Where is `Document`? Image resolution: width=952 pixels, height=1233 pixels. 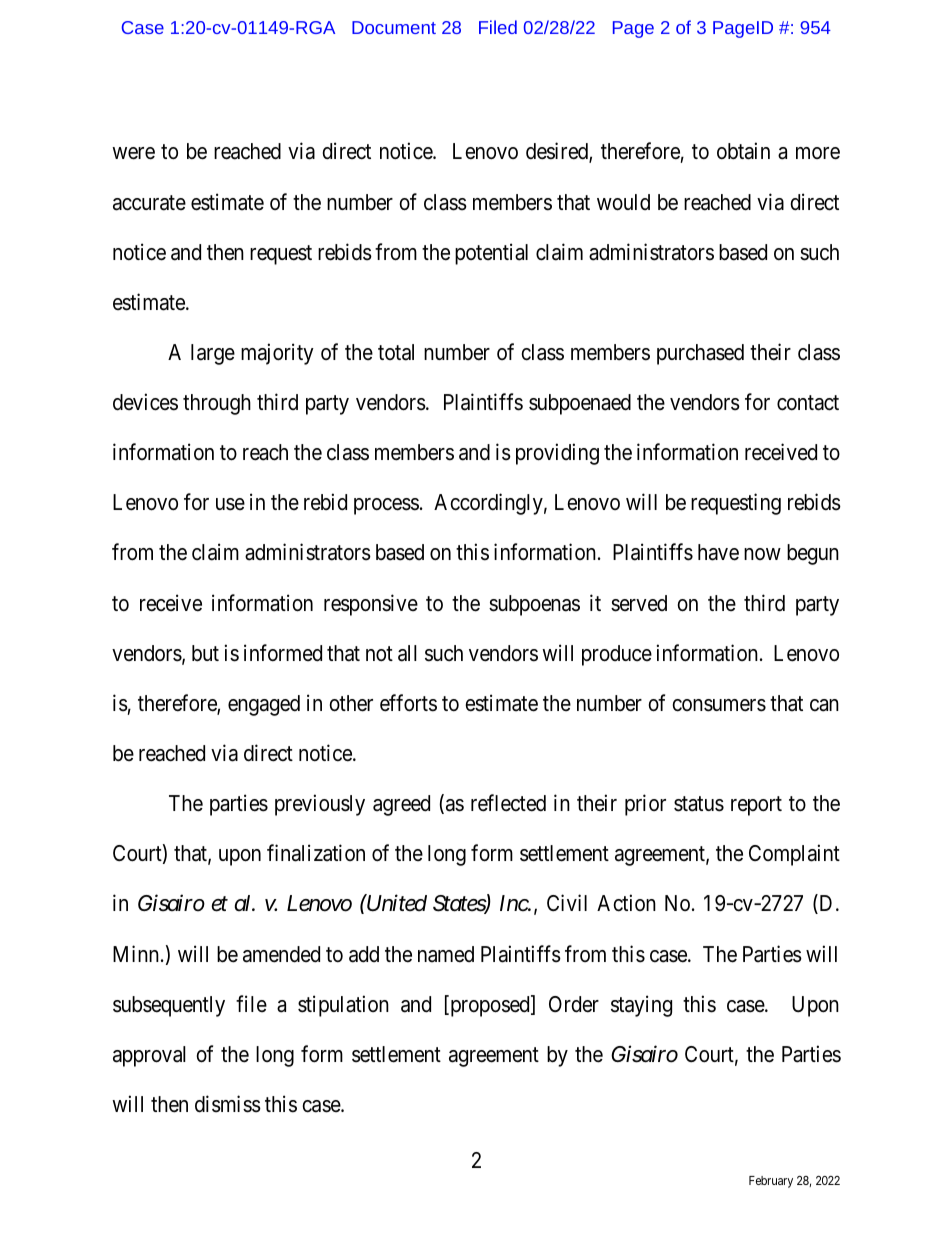 Document is located at coordinates (394, 27).
